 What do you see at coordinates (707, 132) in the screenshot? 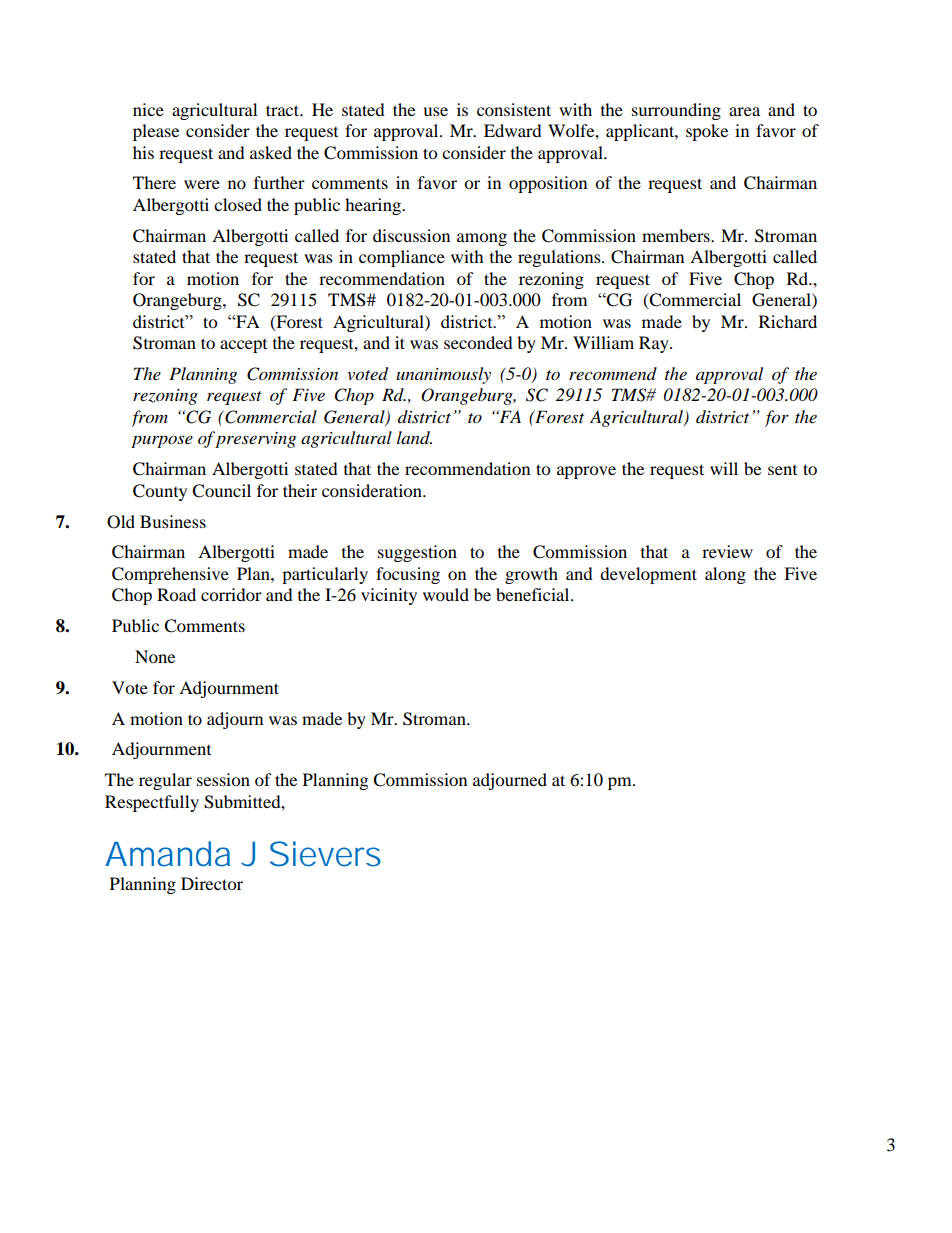
I see `spoke` at bounding box center [707, 132].
